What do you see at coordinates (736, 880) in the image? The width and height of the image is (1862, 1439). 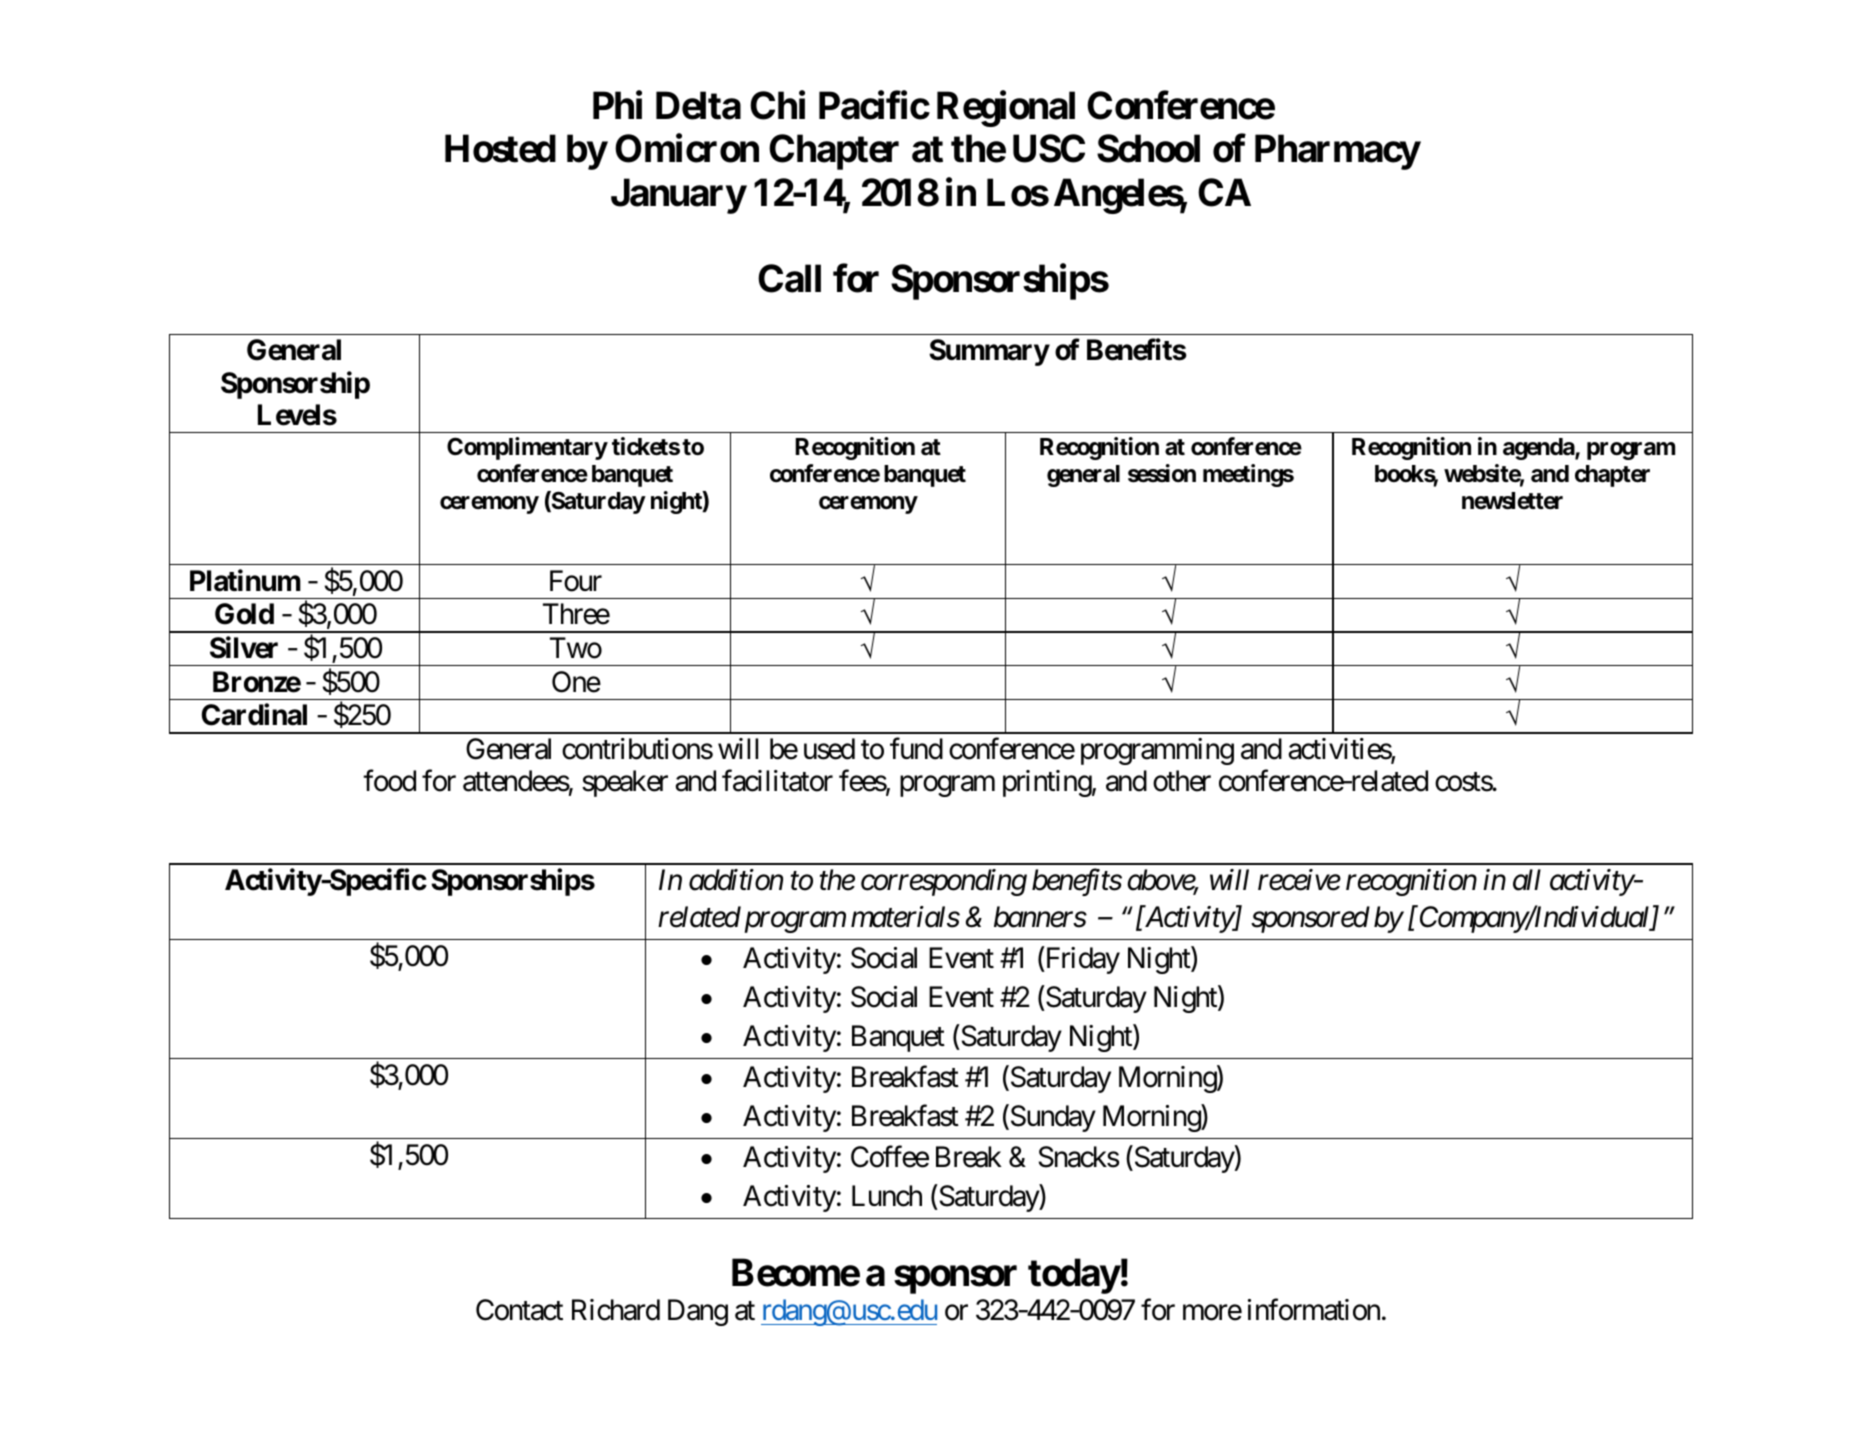 I see `addition` at bounding box center [736, 880].
